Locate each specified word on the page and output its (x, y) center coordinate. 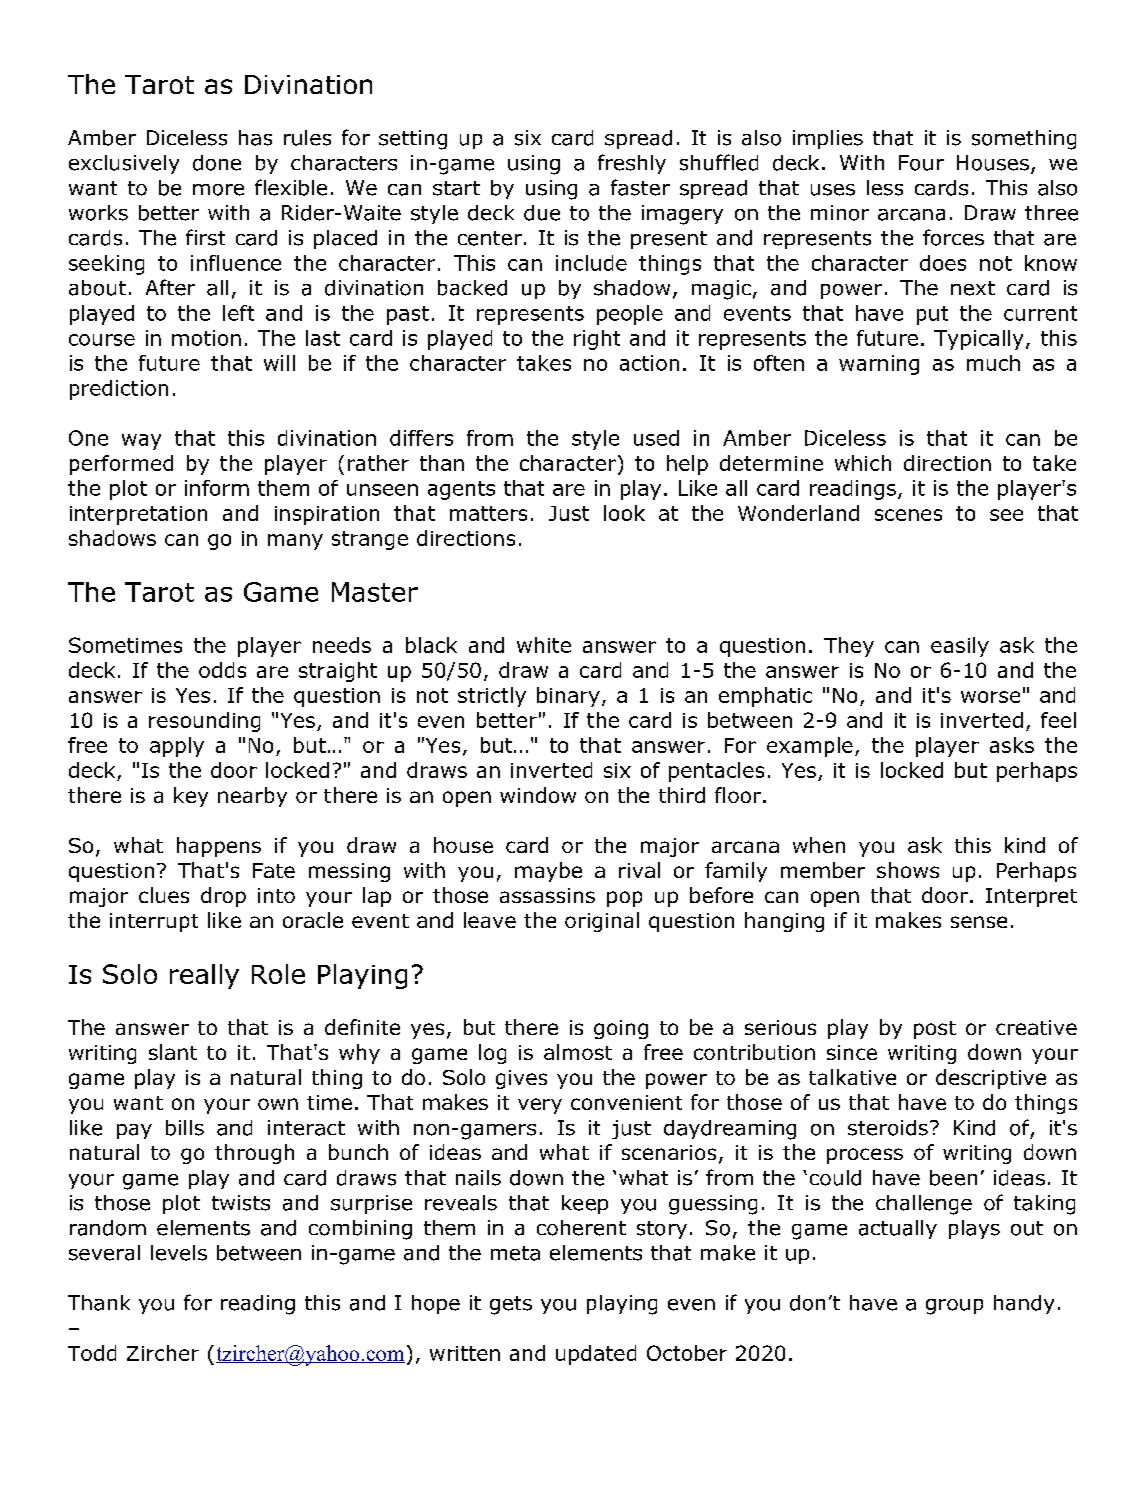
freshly (632, 164)
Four (921, 163)
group (954, 1307)
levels (179, 1253)
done (217, 163)
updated (596, 1355)
